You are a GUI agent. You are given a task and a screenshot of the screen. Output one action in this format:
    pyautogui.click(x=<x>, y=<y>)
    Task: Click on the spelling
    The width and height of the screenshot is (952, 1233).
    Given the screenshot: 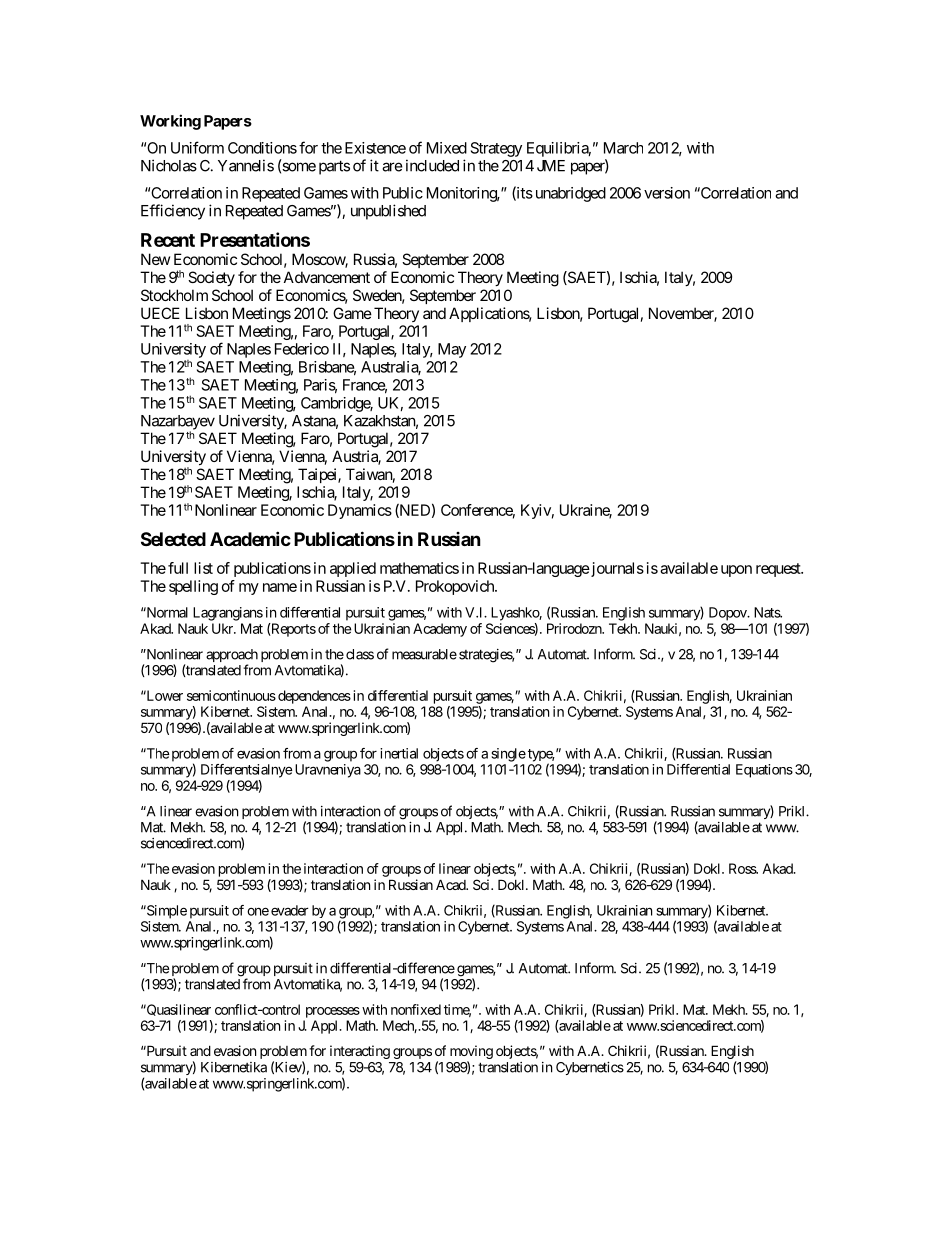 What is the action you would take?
    pyautogui.click(x=193, y=587)
